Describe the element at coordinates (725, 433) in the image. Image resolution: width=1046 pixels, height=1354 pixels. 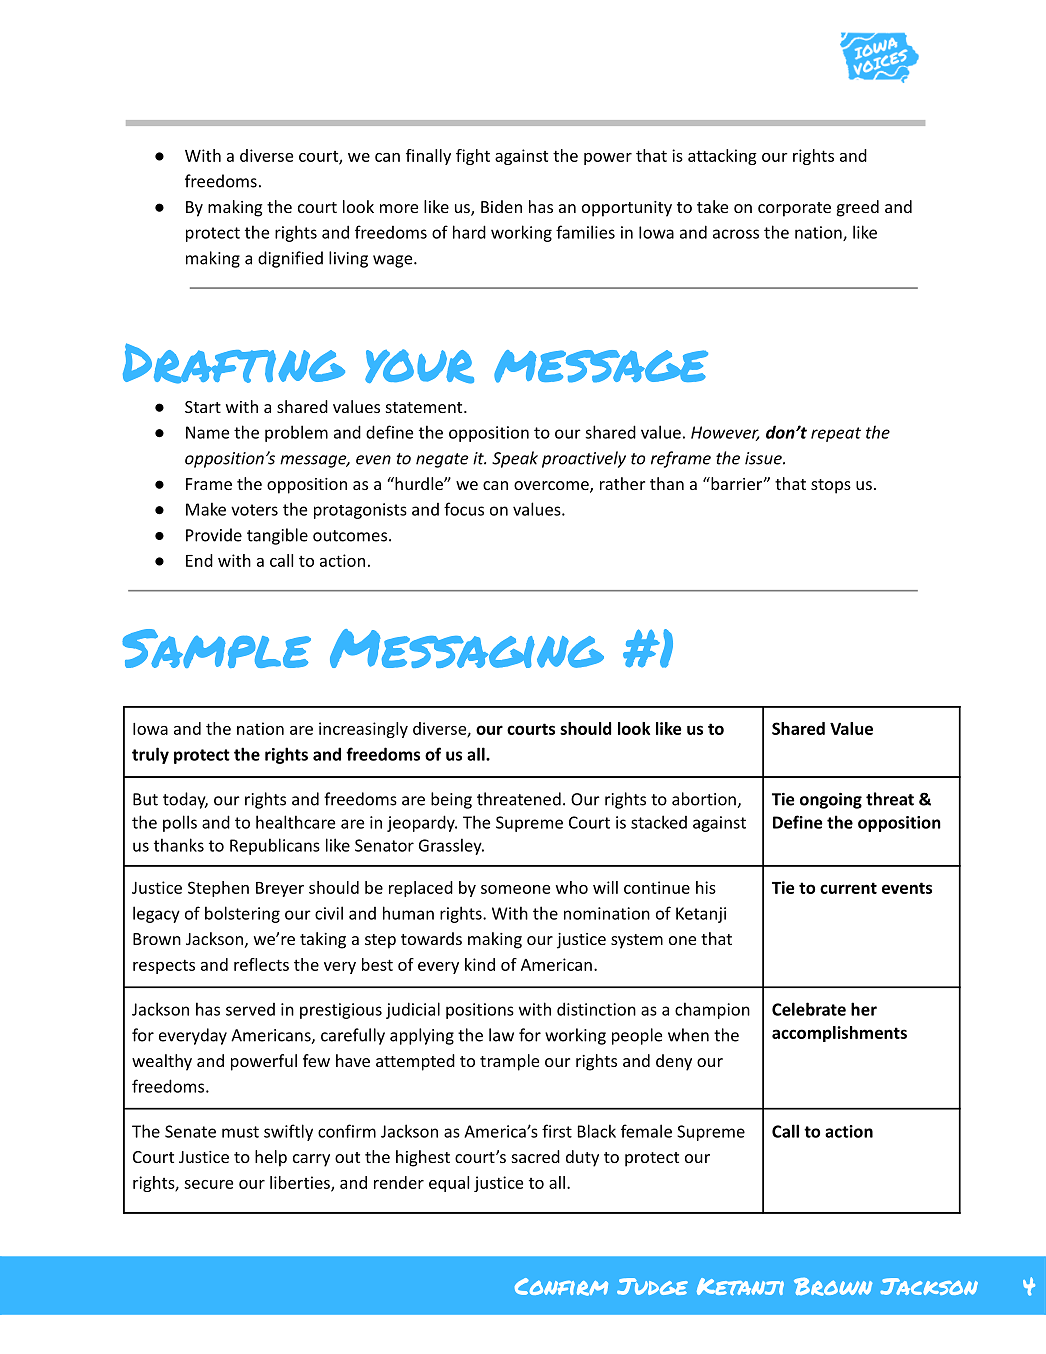
I see `However` at that location.
